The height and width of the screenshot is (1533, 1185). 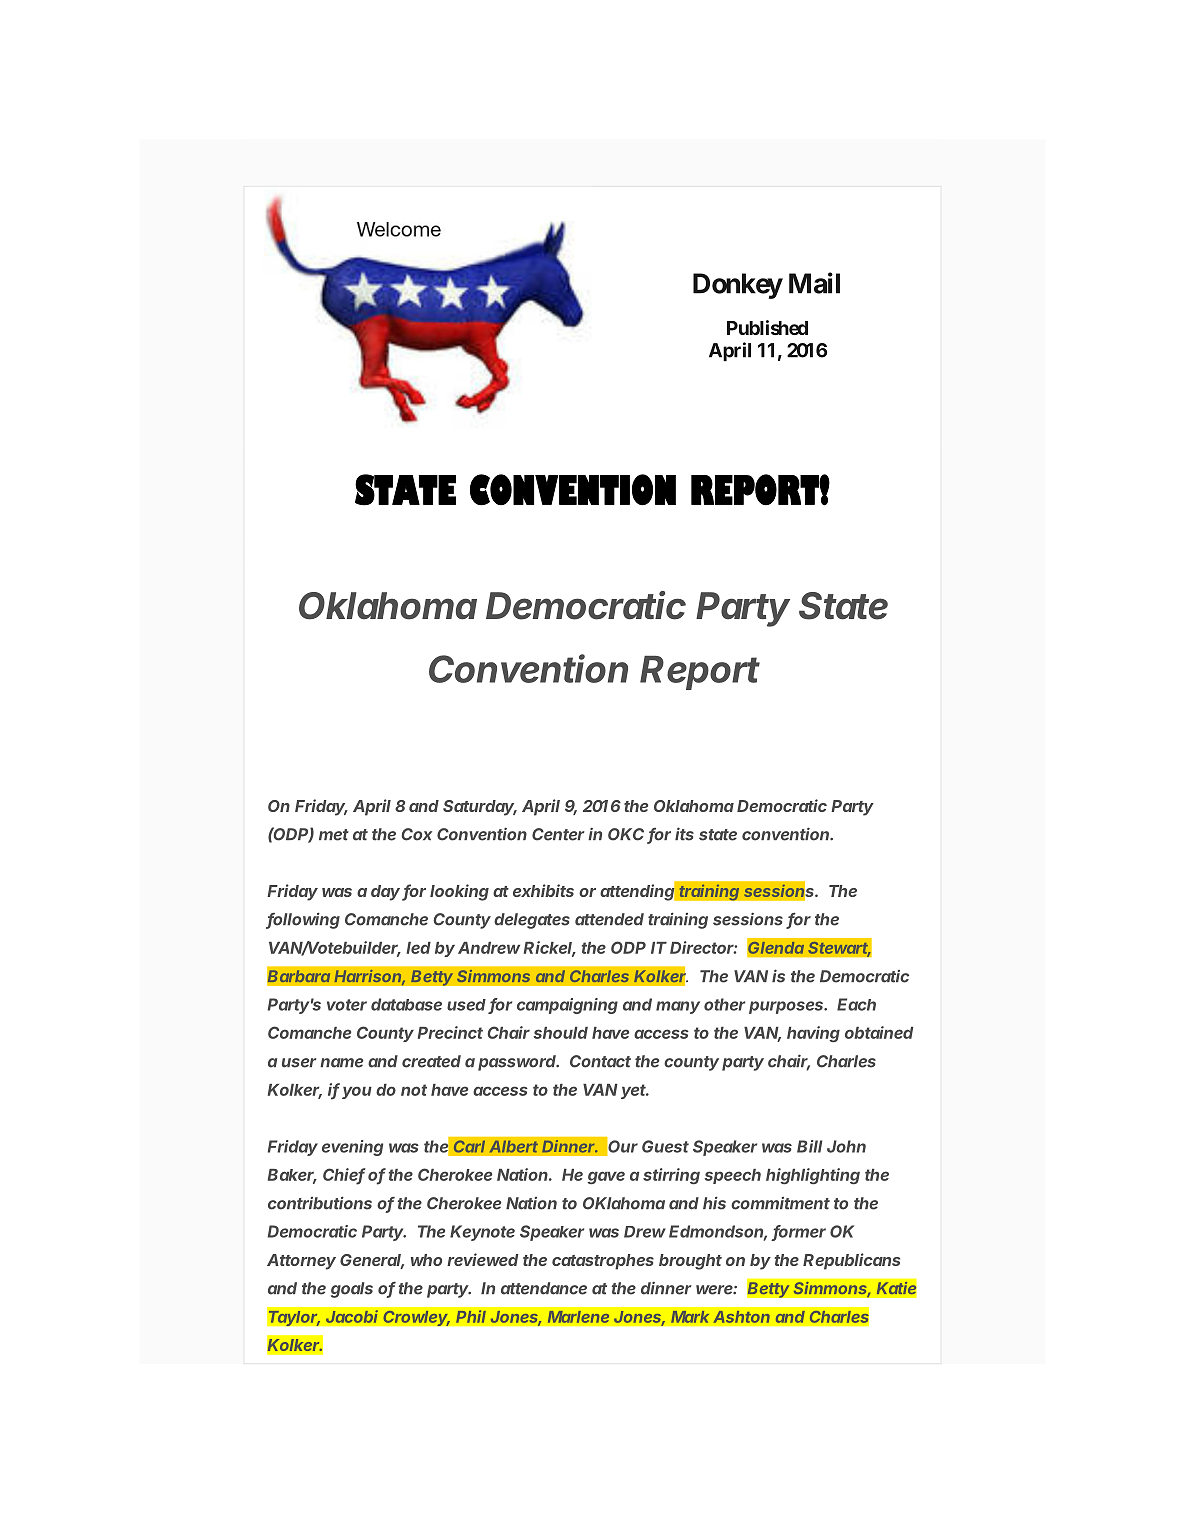 I want to click on Published, so click(x=767, y=327).
